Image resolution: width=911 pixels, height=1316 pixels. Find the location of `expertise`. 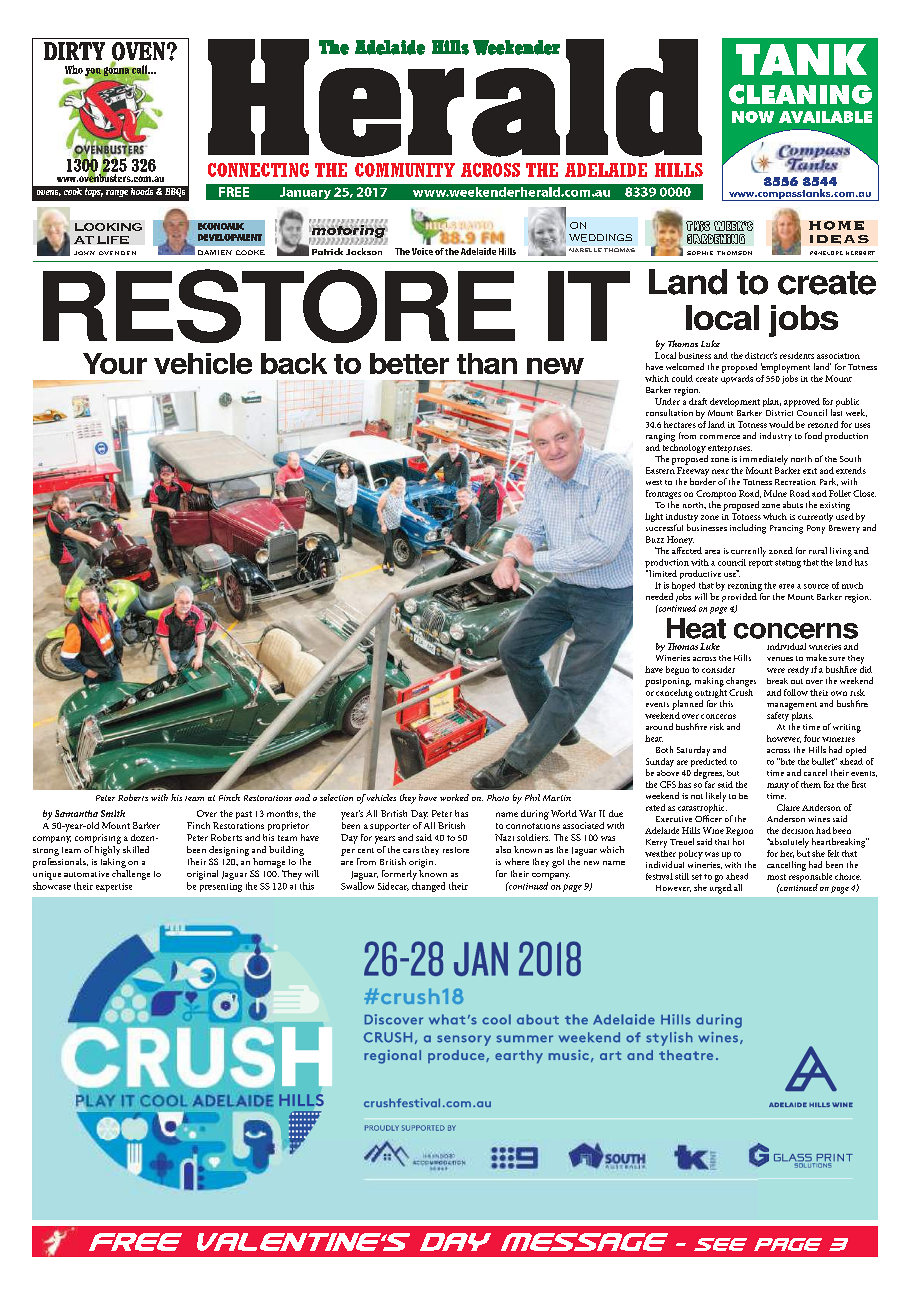

expertise is located at coordinates (114, 887).
